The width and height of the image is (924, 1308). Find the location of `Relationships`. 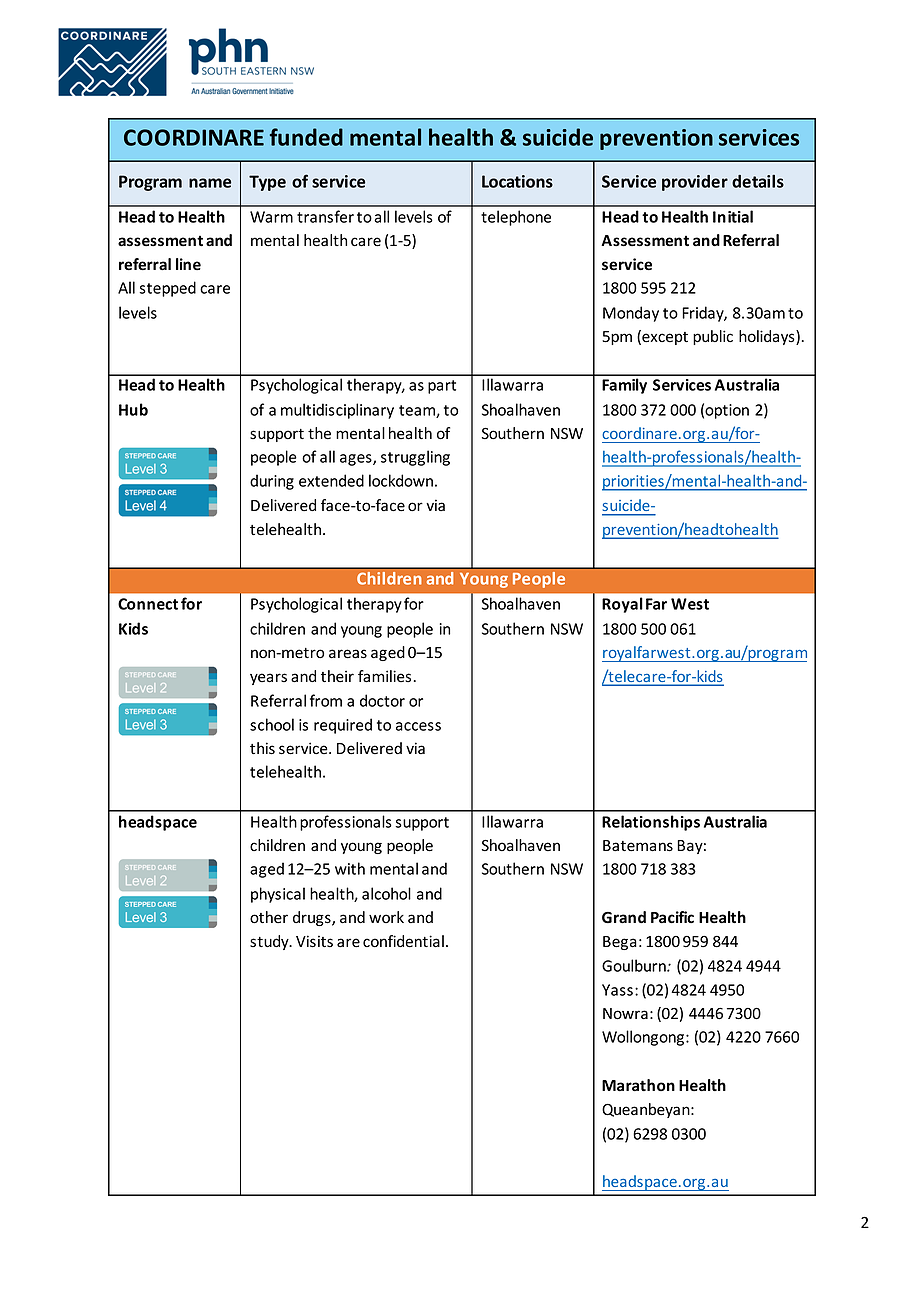

Relationships is located at coordinates (651, 823).
